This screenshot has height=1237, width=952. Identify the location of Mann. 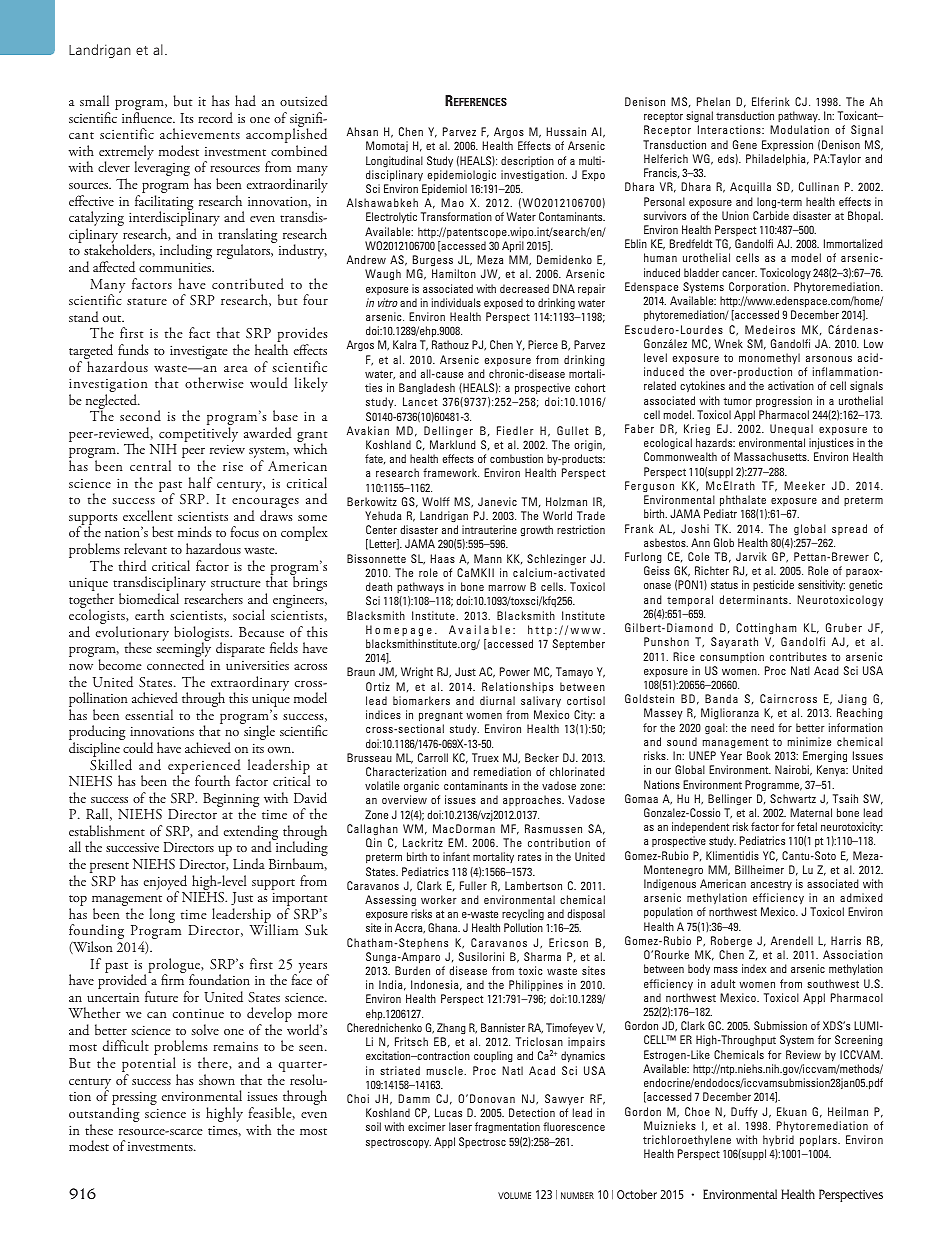
(488, 558).
